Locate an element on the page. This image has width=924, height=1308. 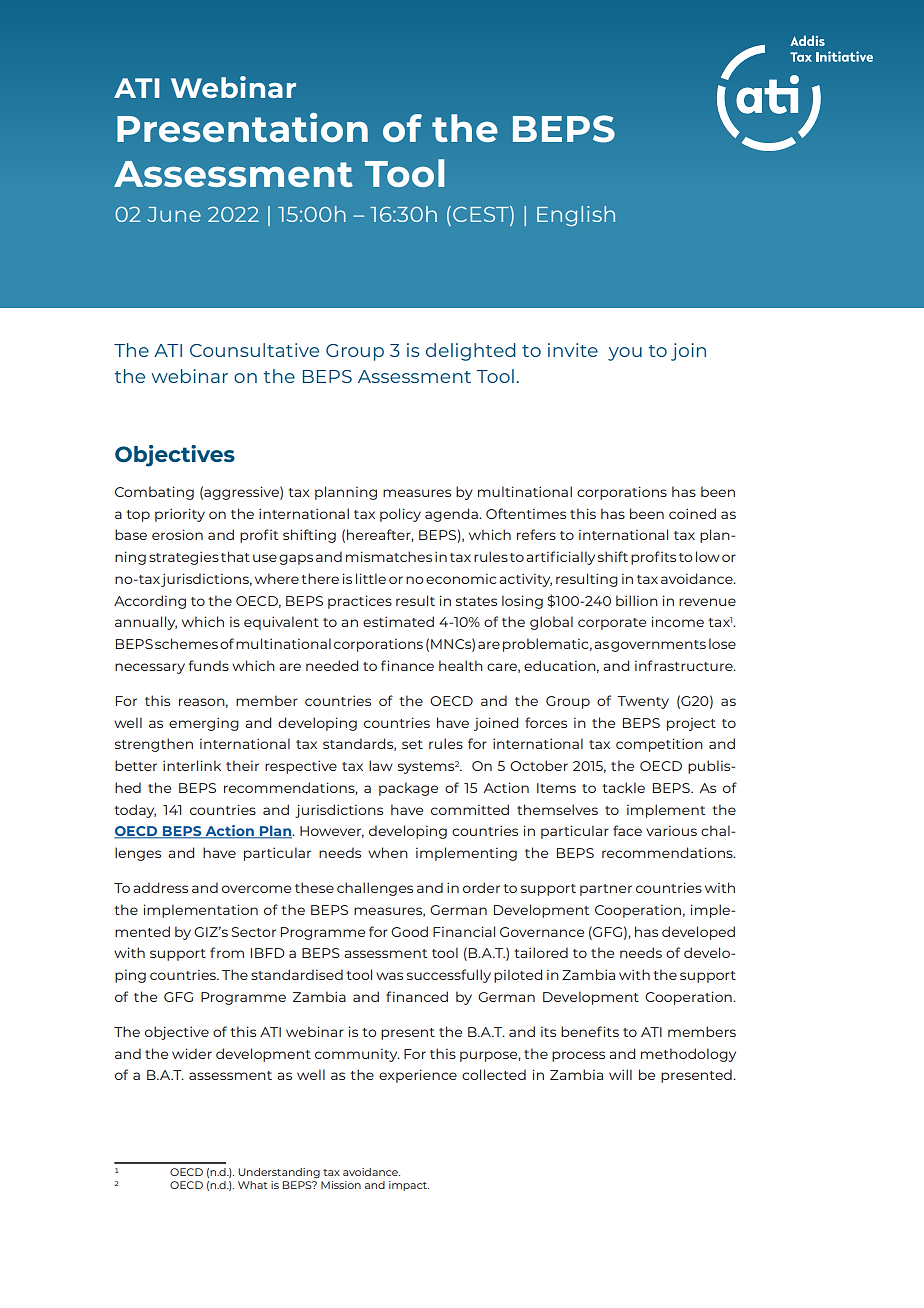
CEST is located at coordinates (482, 215).
